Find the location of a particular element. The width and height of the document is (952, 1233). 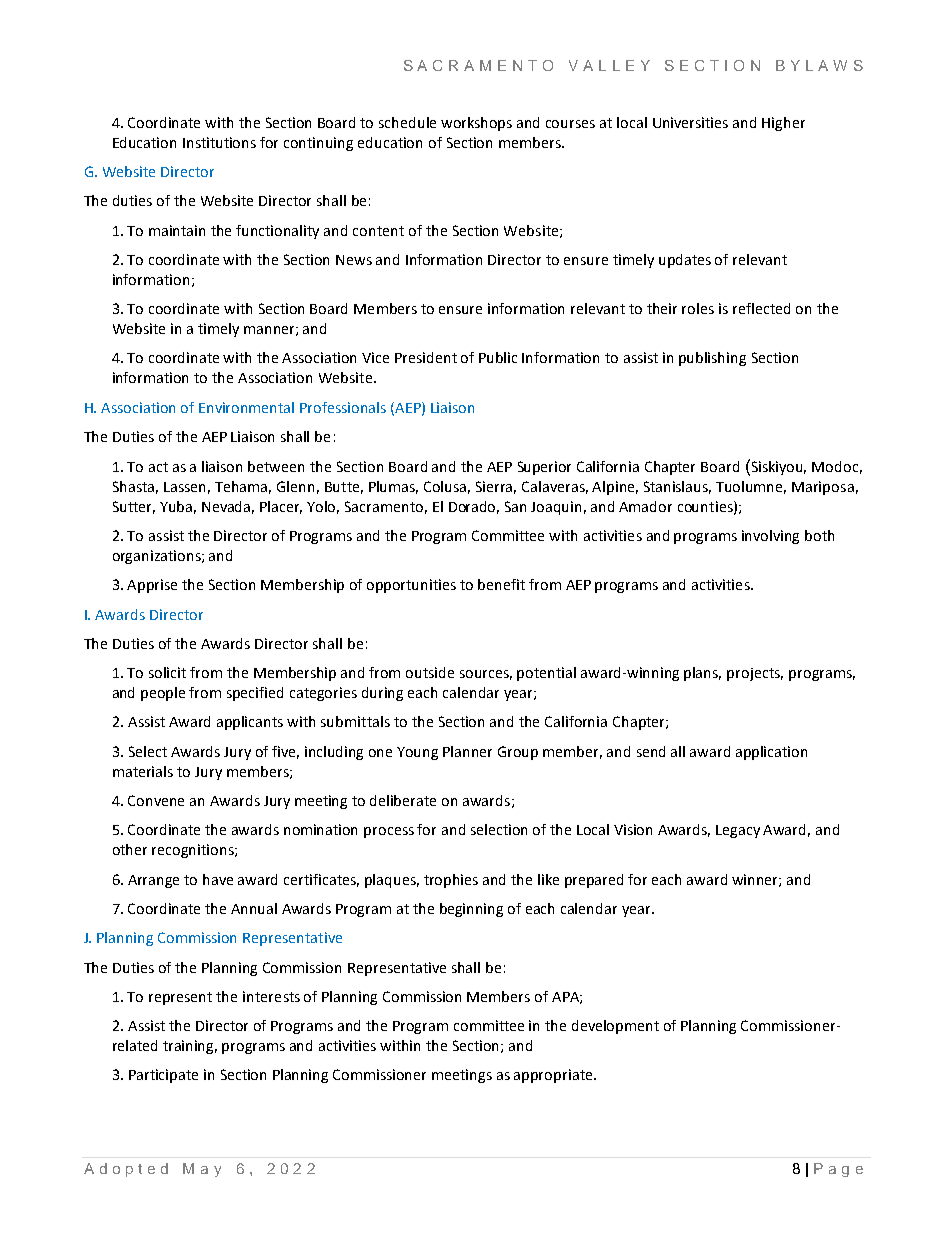

applicants is located at coordinates (250, 723).
